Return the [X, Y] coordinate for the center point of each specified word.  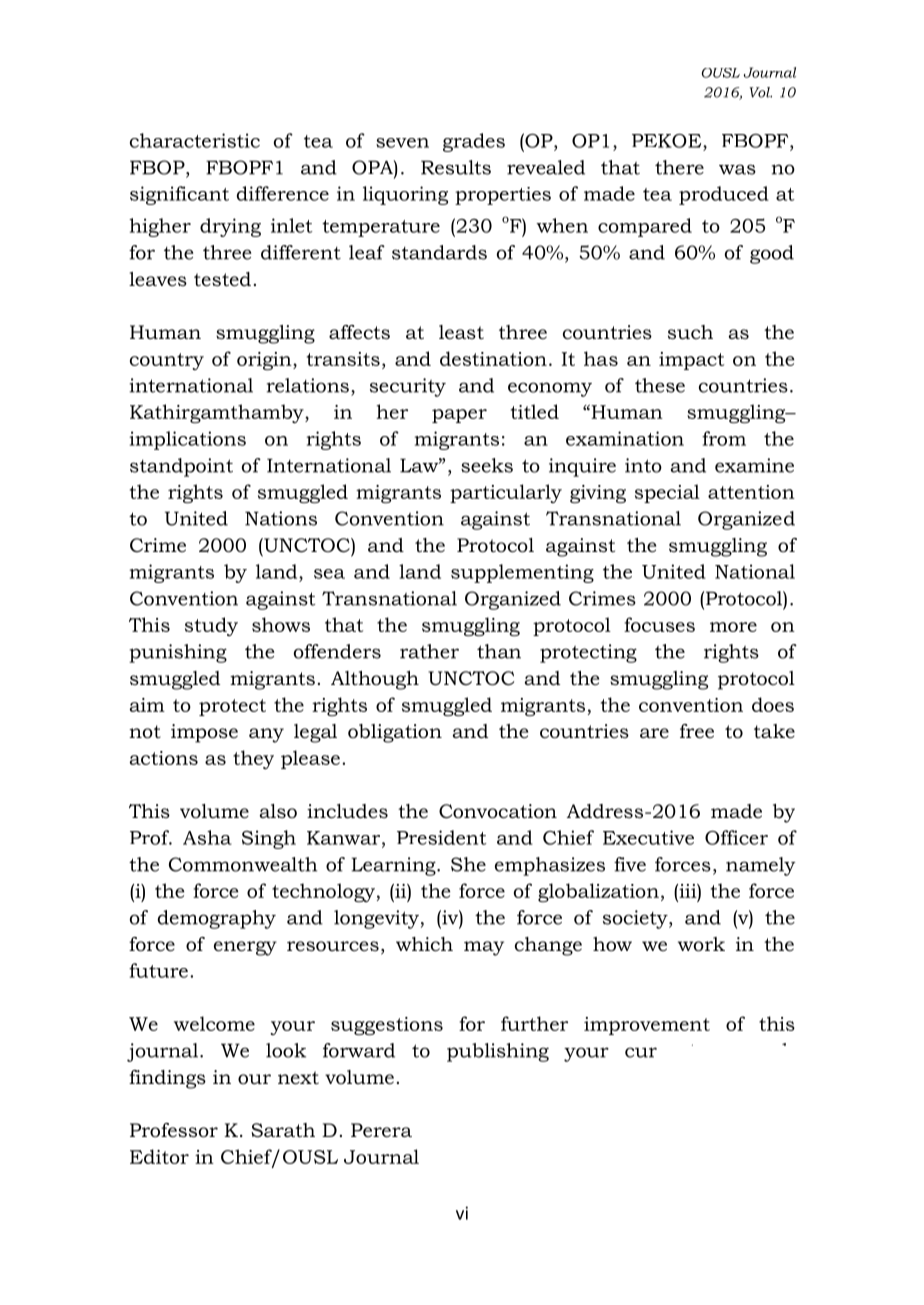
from [724, 438]
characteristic [195, 140]
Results [456, 167]
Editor [159, 1156]
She [468, 864]
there [679, 167]
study [211, 626]
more [733, 627]
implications [187, 440]
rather [429, 651]
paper [459, 416]
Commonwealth [243, 864]
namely [761, 866]
